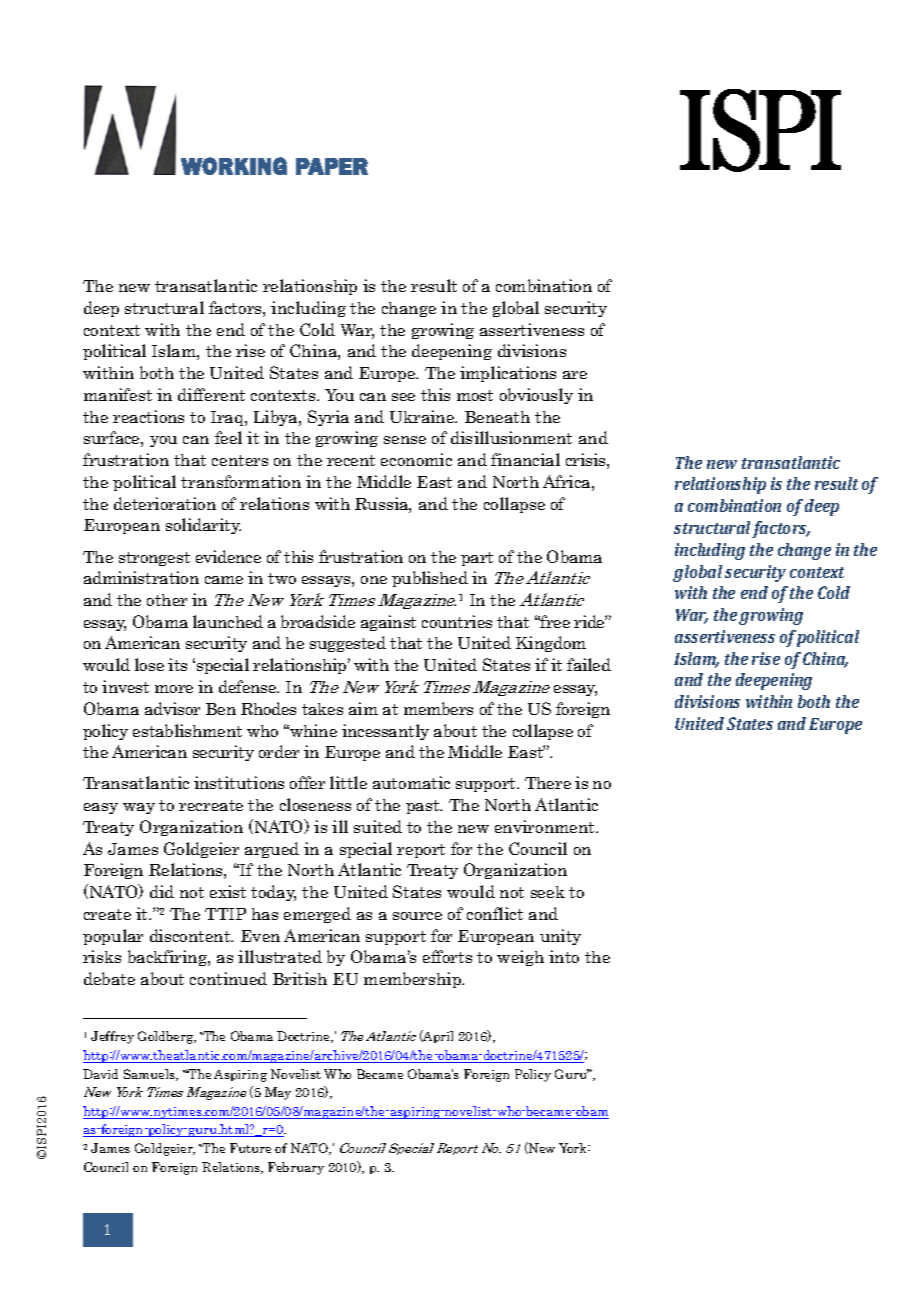 This screenshot has width=924, height=1308. What do you see at coordinates (165, 503) in the screenshot?
I see `deterioration` at bounding box center [165, 503].
